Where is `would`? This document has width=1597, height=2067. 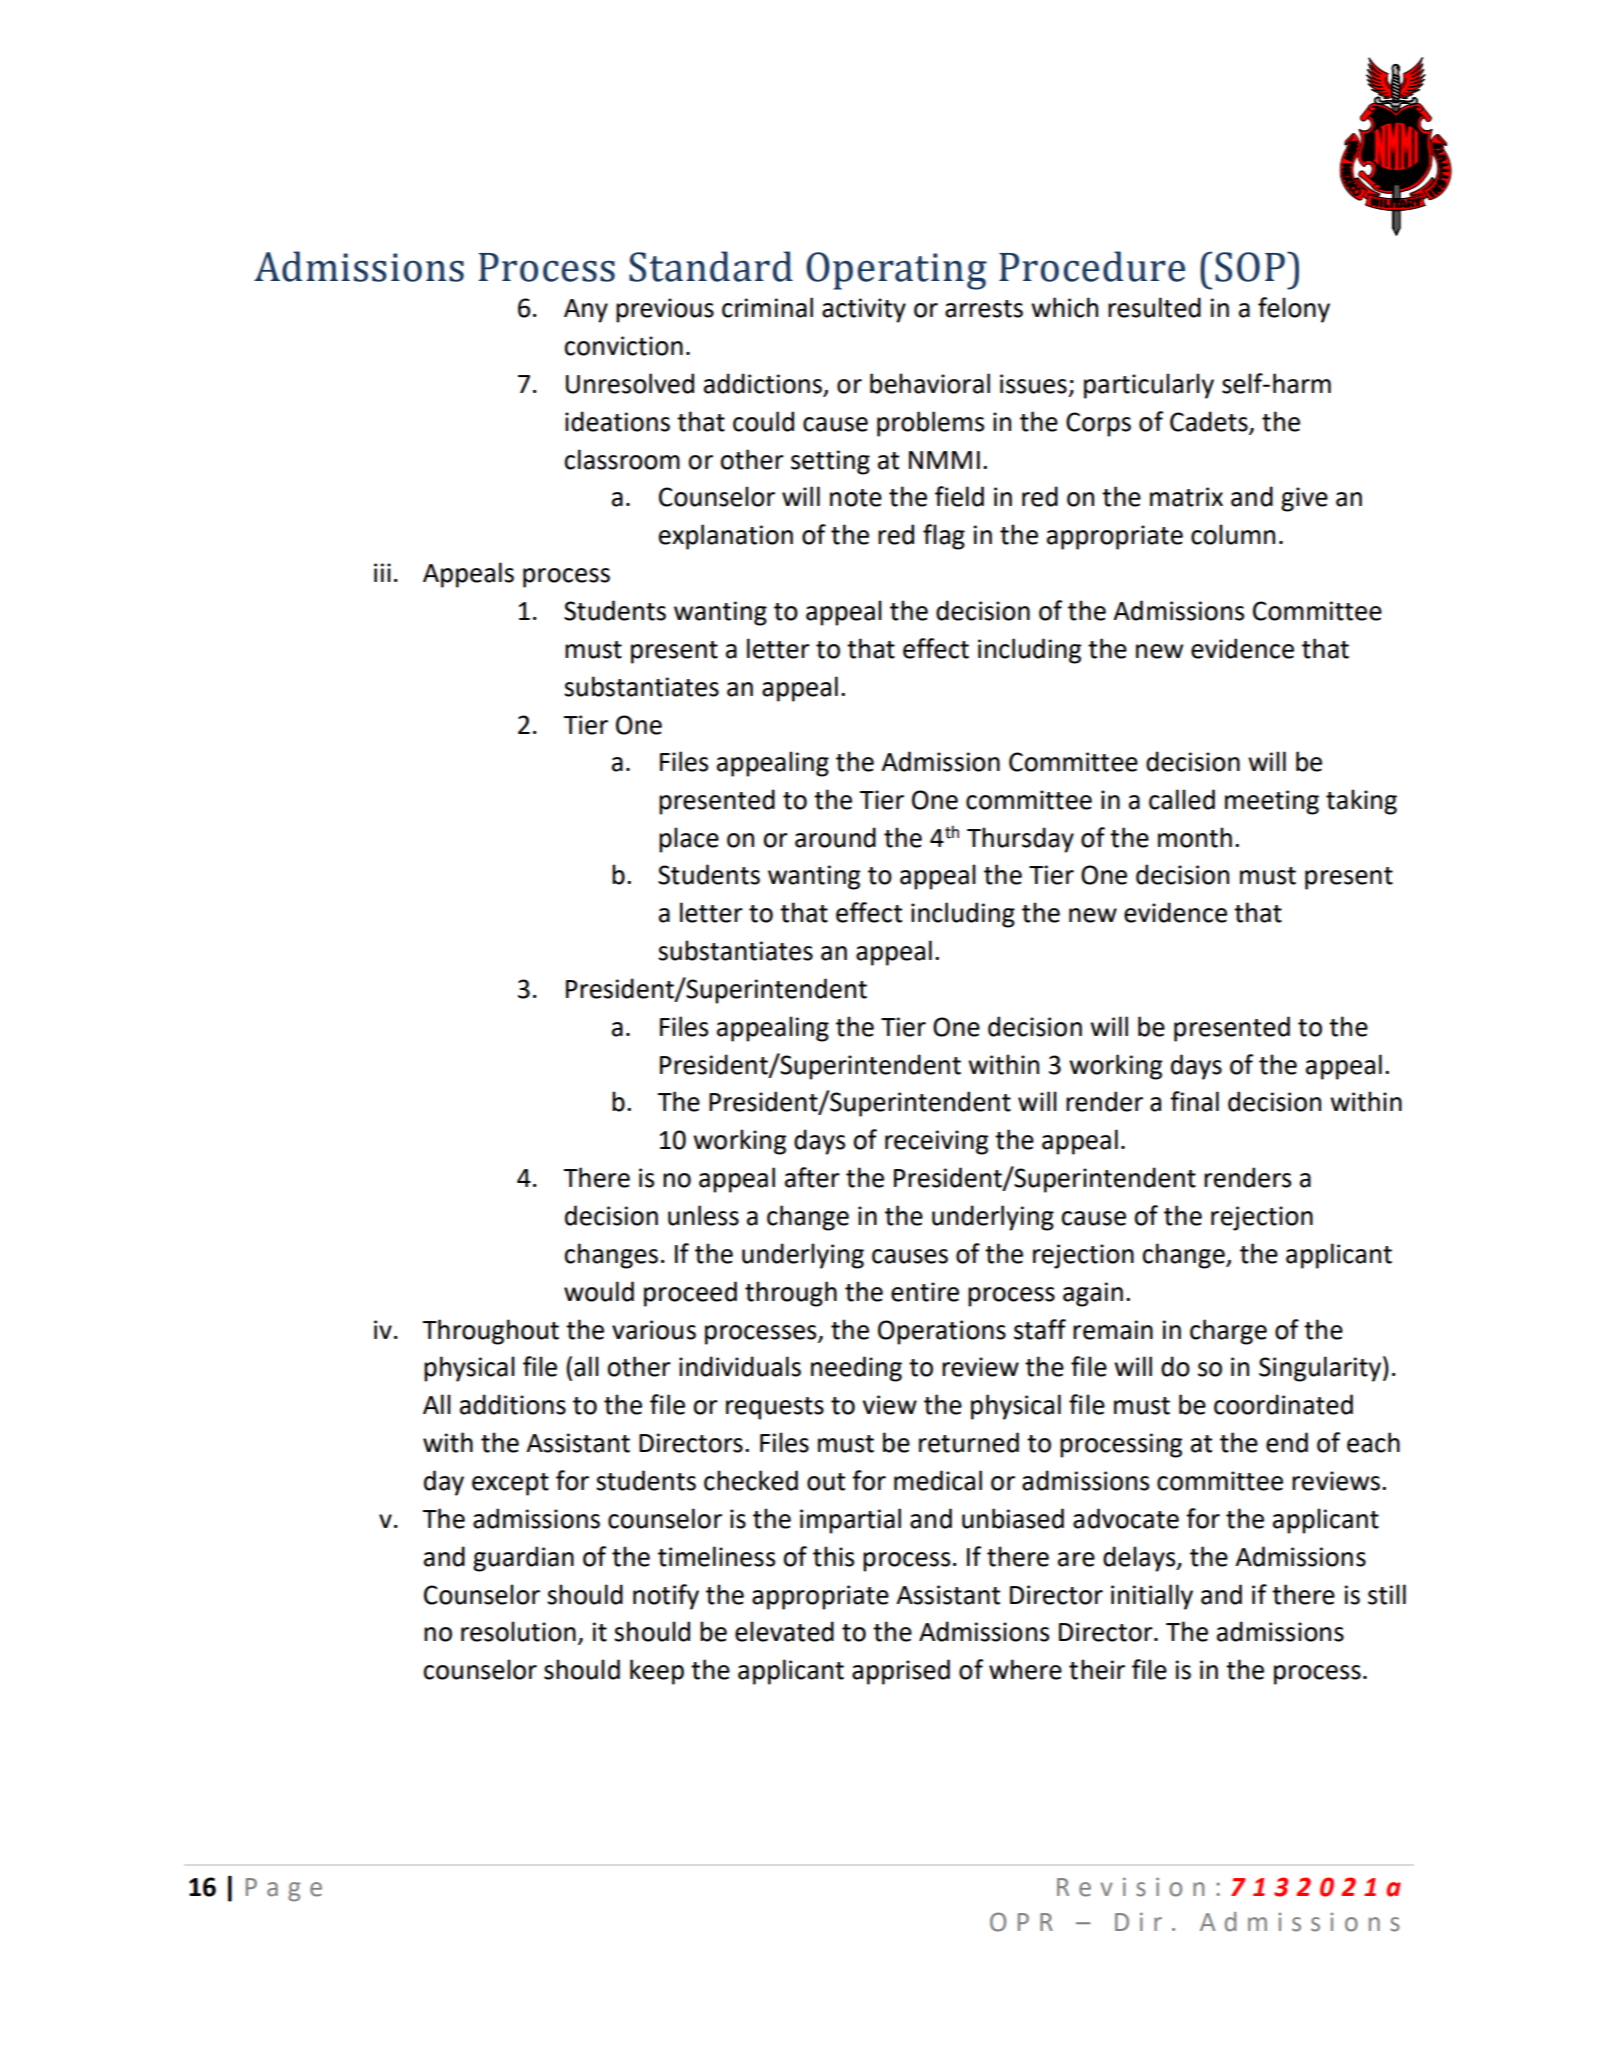 would is located at coordinates (599, 1291).
